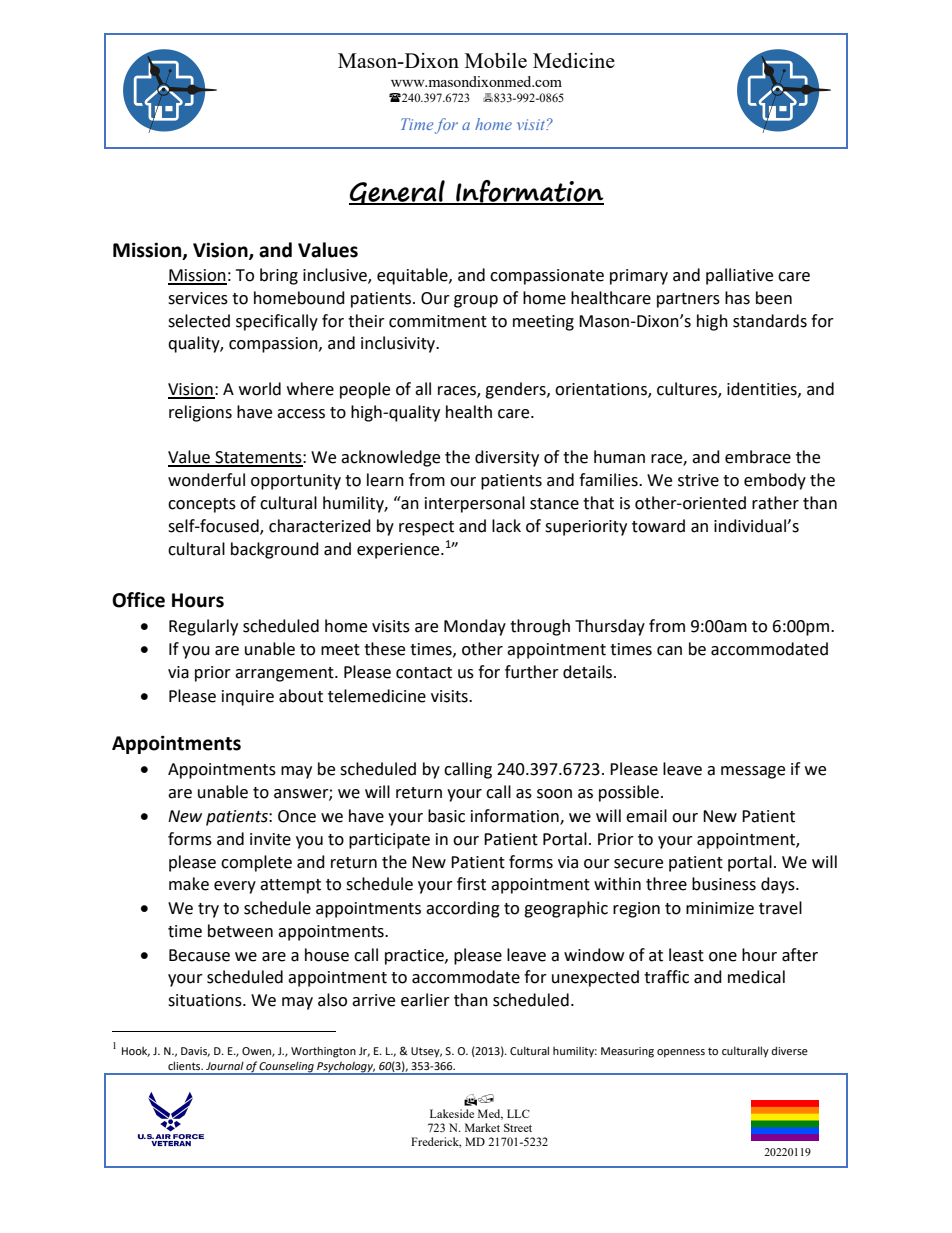 Image resolution: width=952 pixels, height=1233 pixels. Describe the element at coordinates (198, 298) in the screenshot. I see `services` at that location.
